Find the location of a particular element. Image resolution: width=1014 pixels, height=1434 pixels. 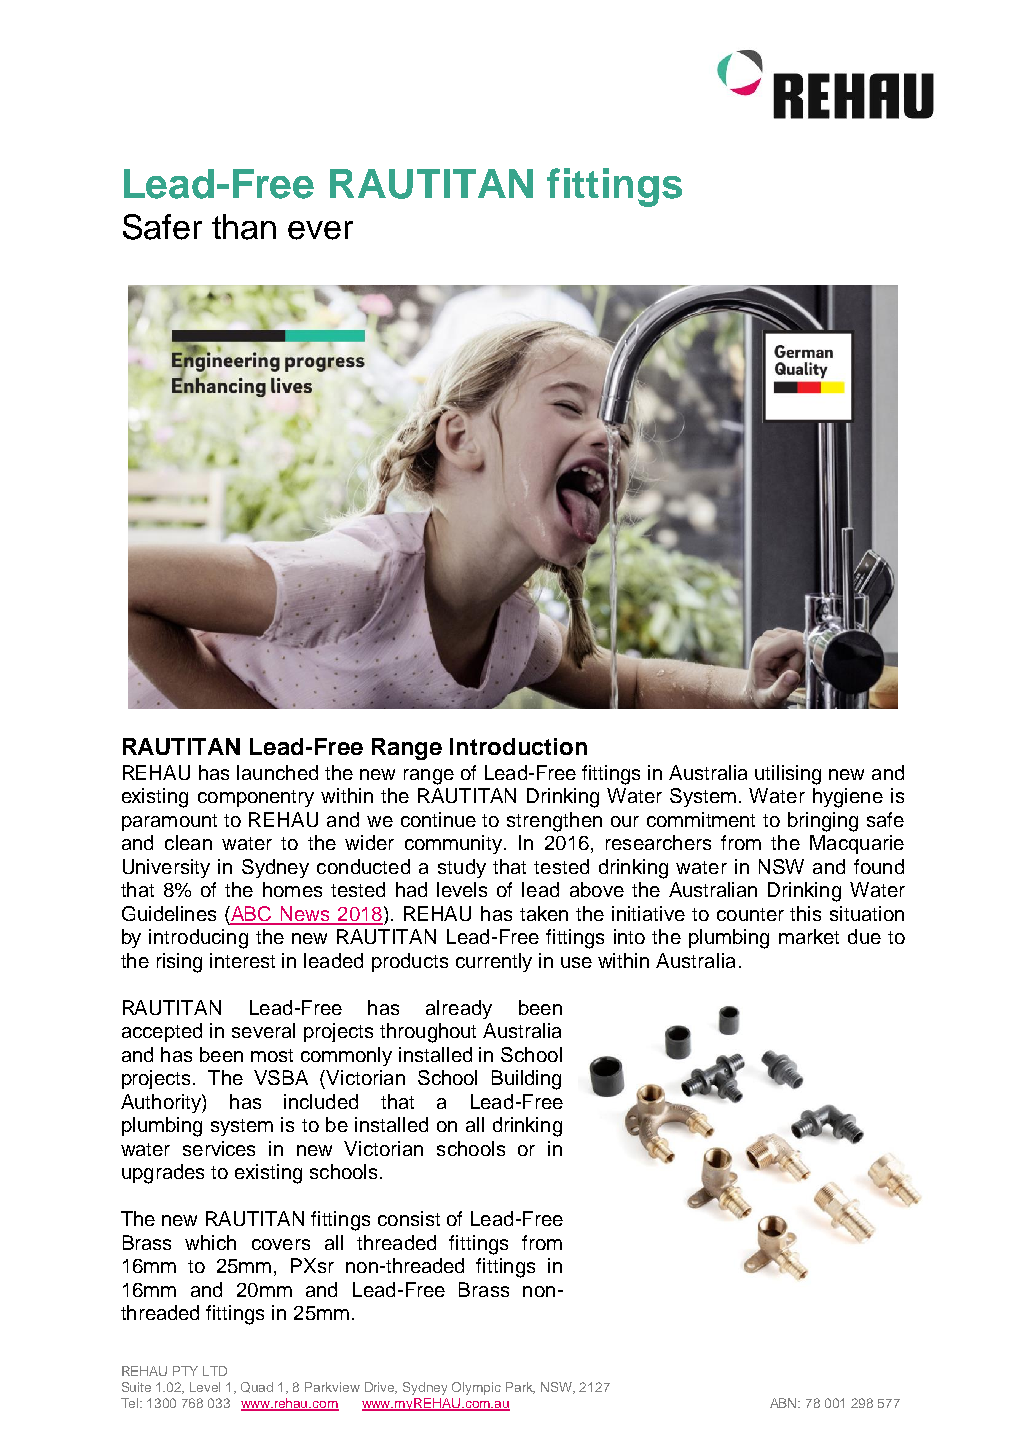

market is located at coordinates (809, 936).
